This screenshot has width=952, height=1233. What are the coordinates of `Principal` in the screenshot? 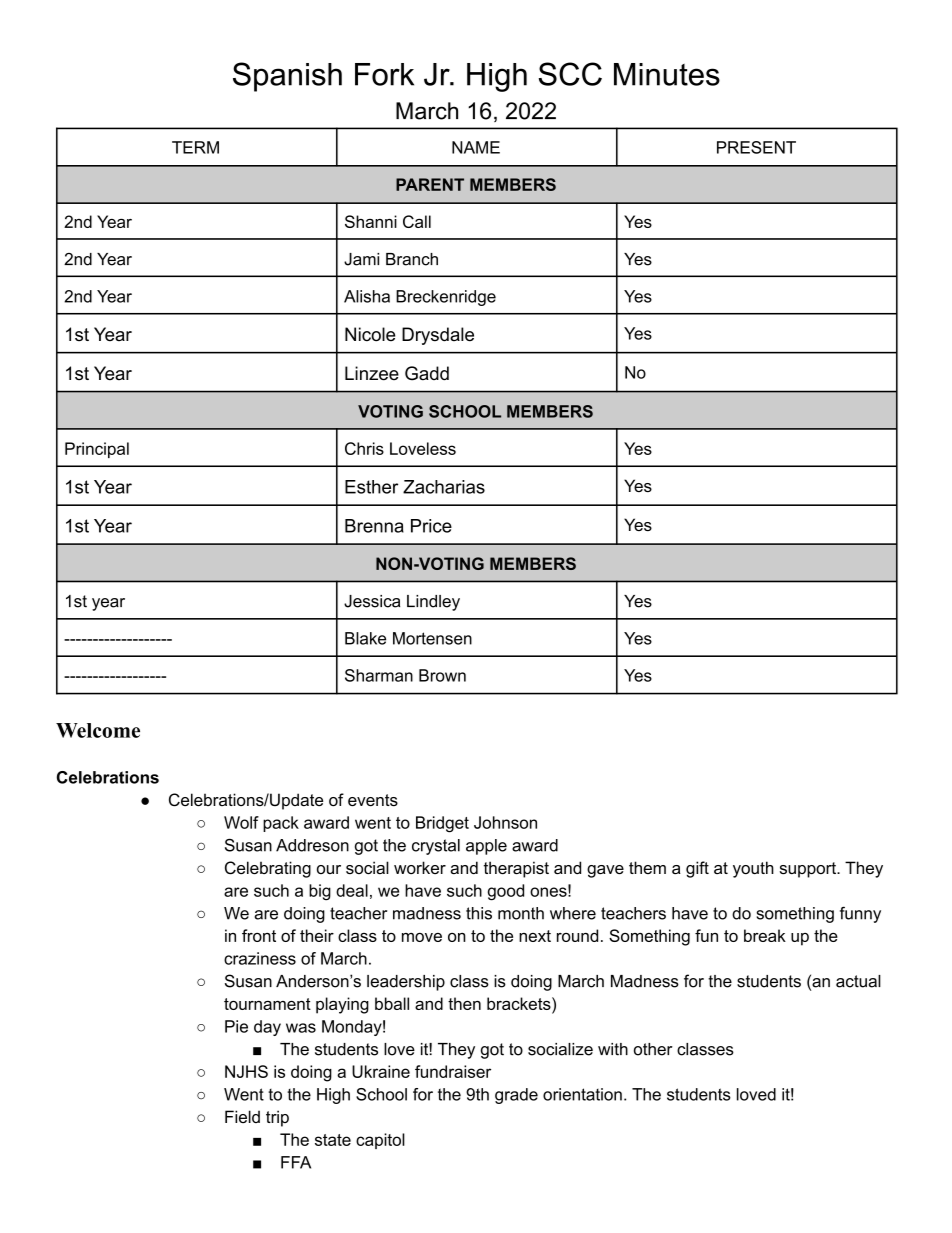 It's located at (97, 450).
